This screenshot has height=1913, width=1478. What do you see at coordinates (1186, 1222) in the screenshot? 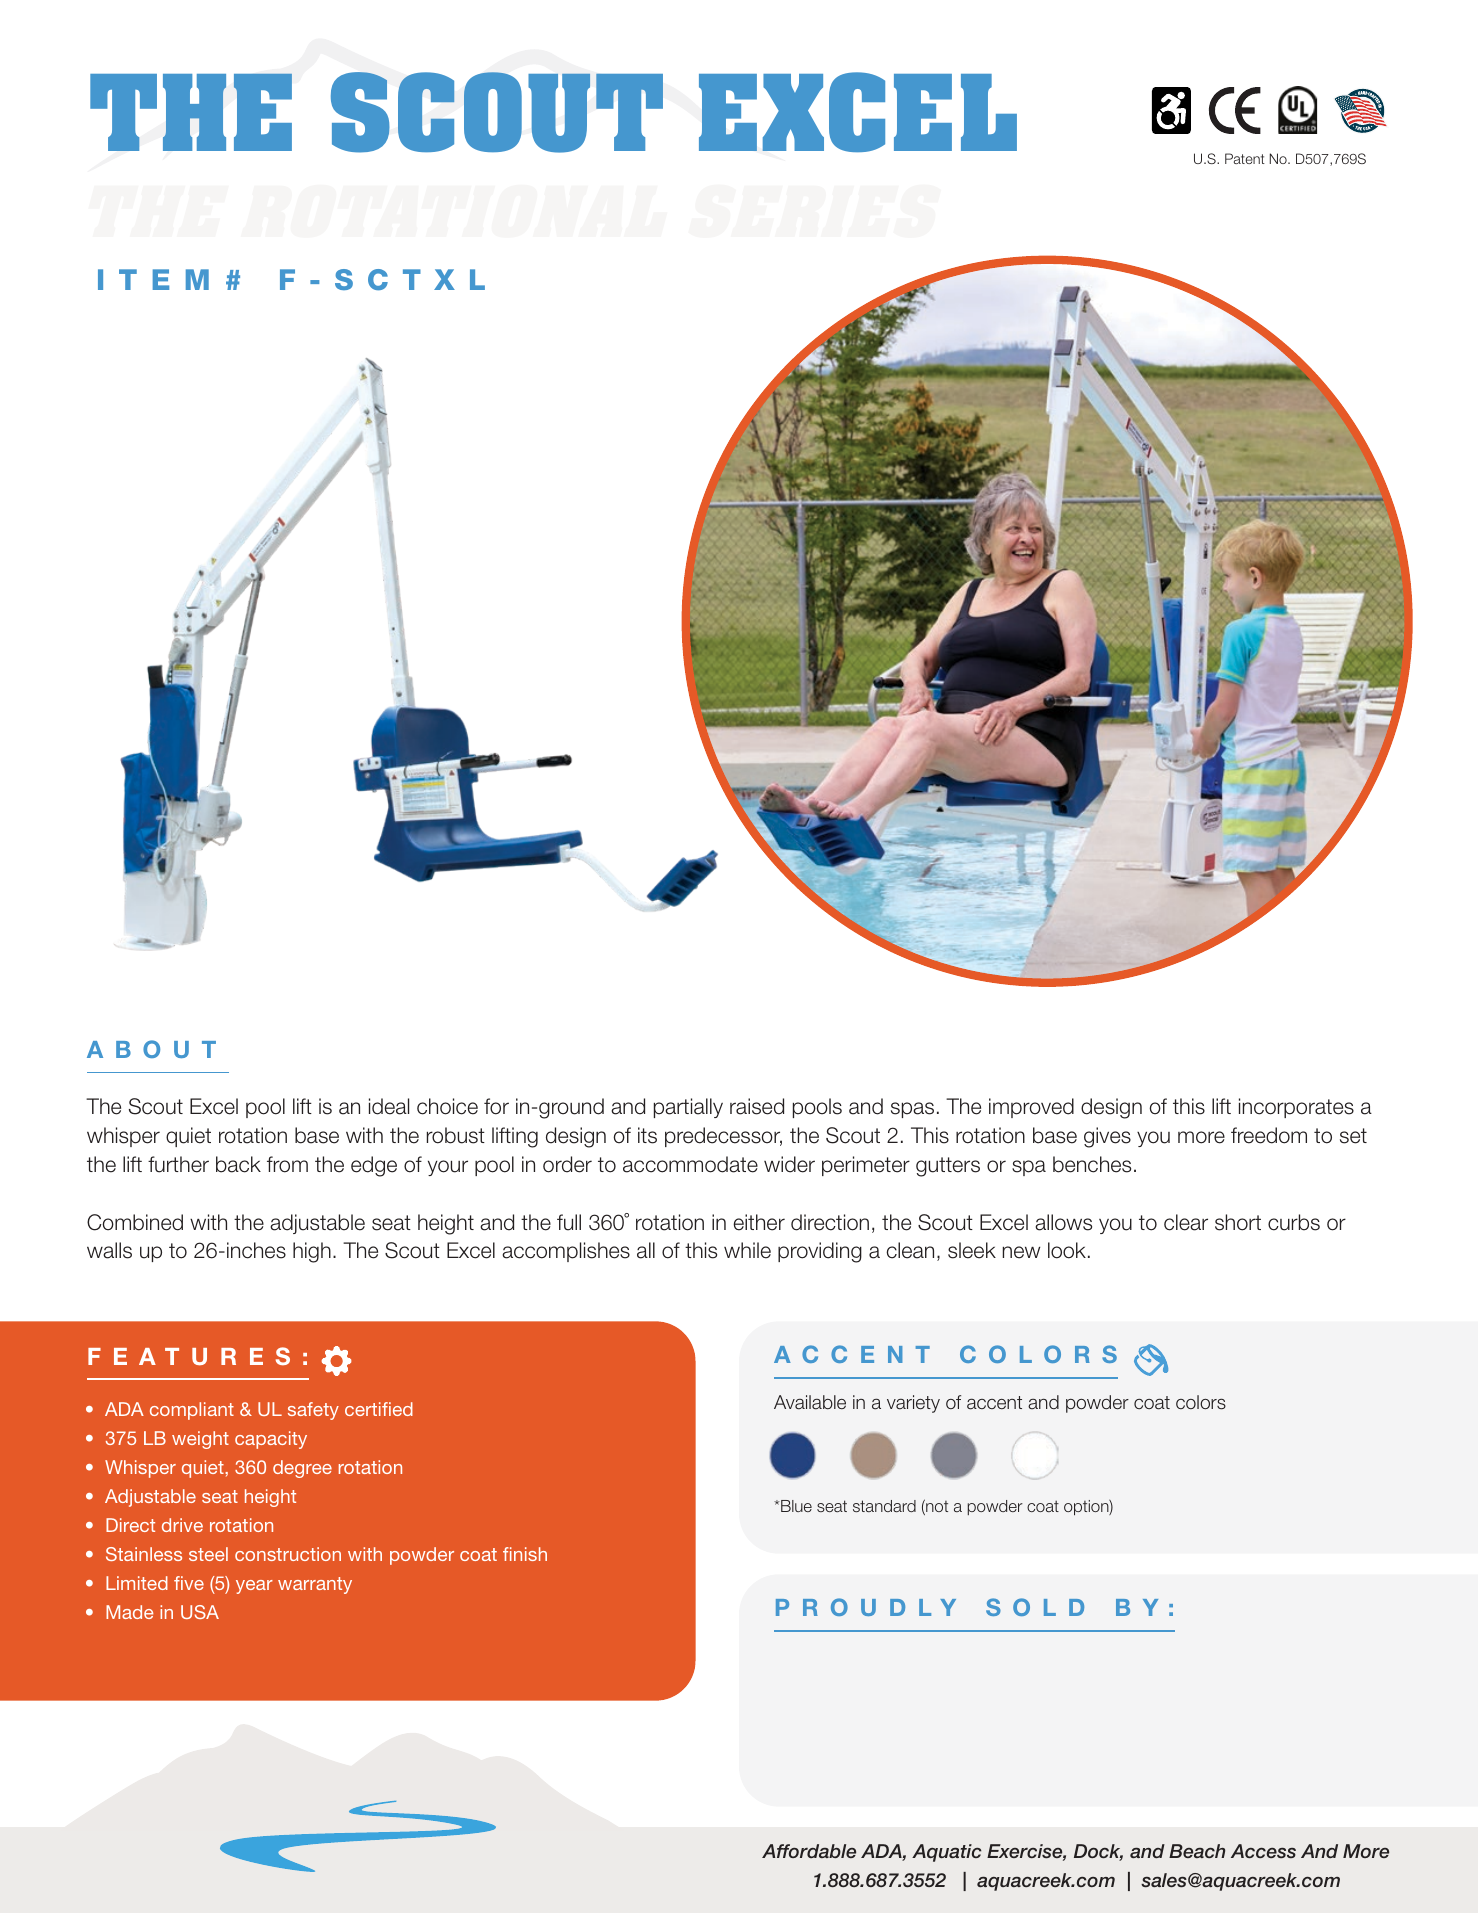
I see `clear` at bounding box center [1186, 1222].
